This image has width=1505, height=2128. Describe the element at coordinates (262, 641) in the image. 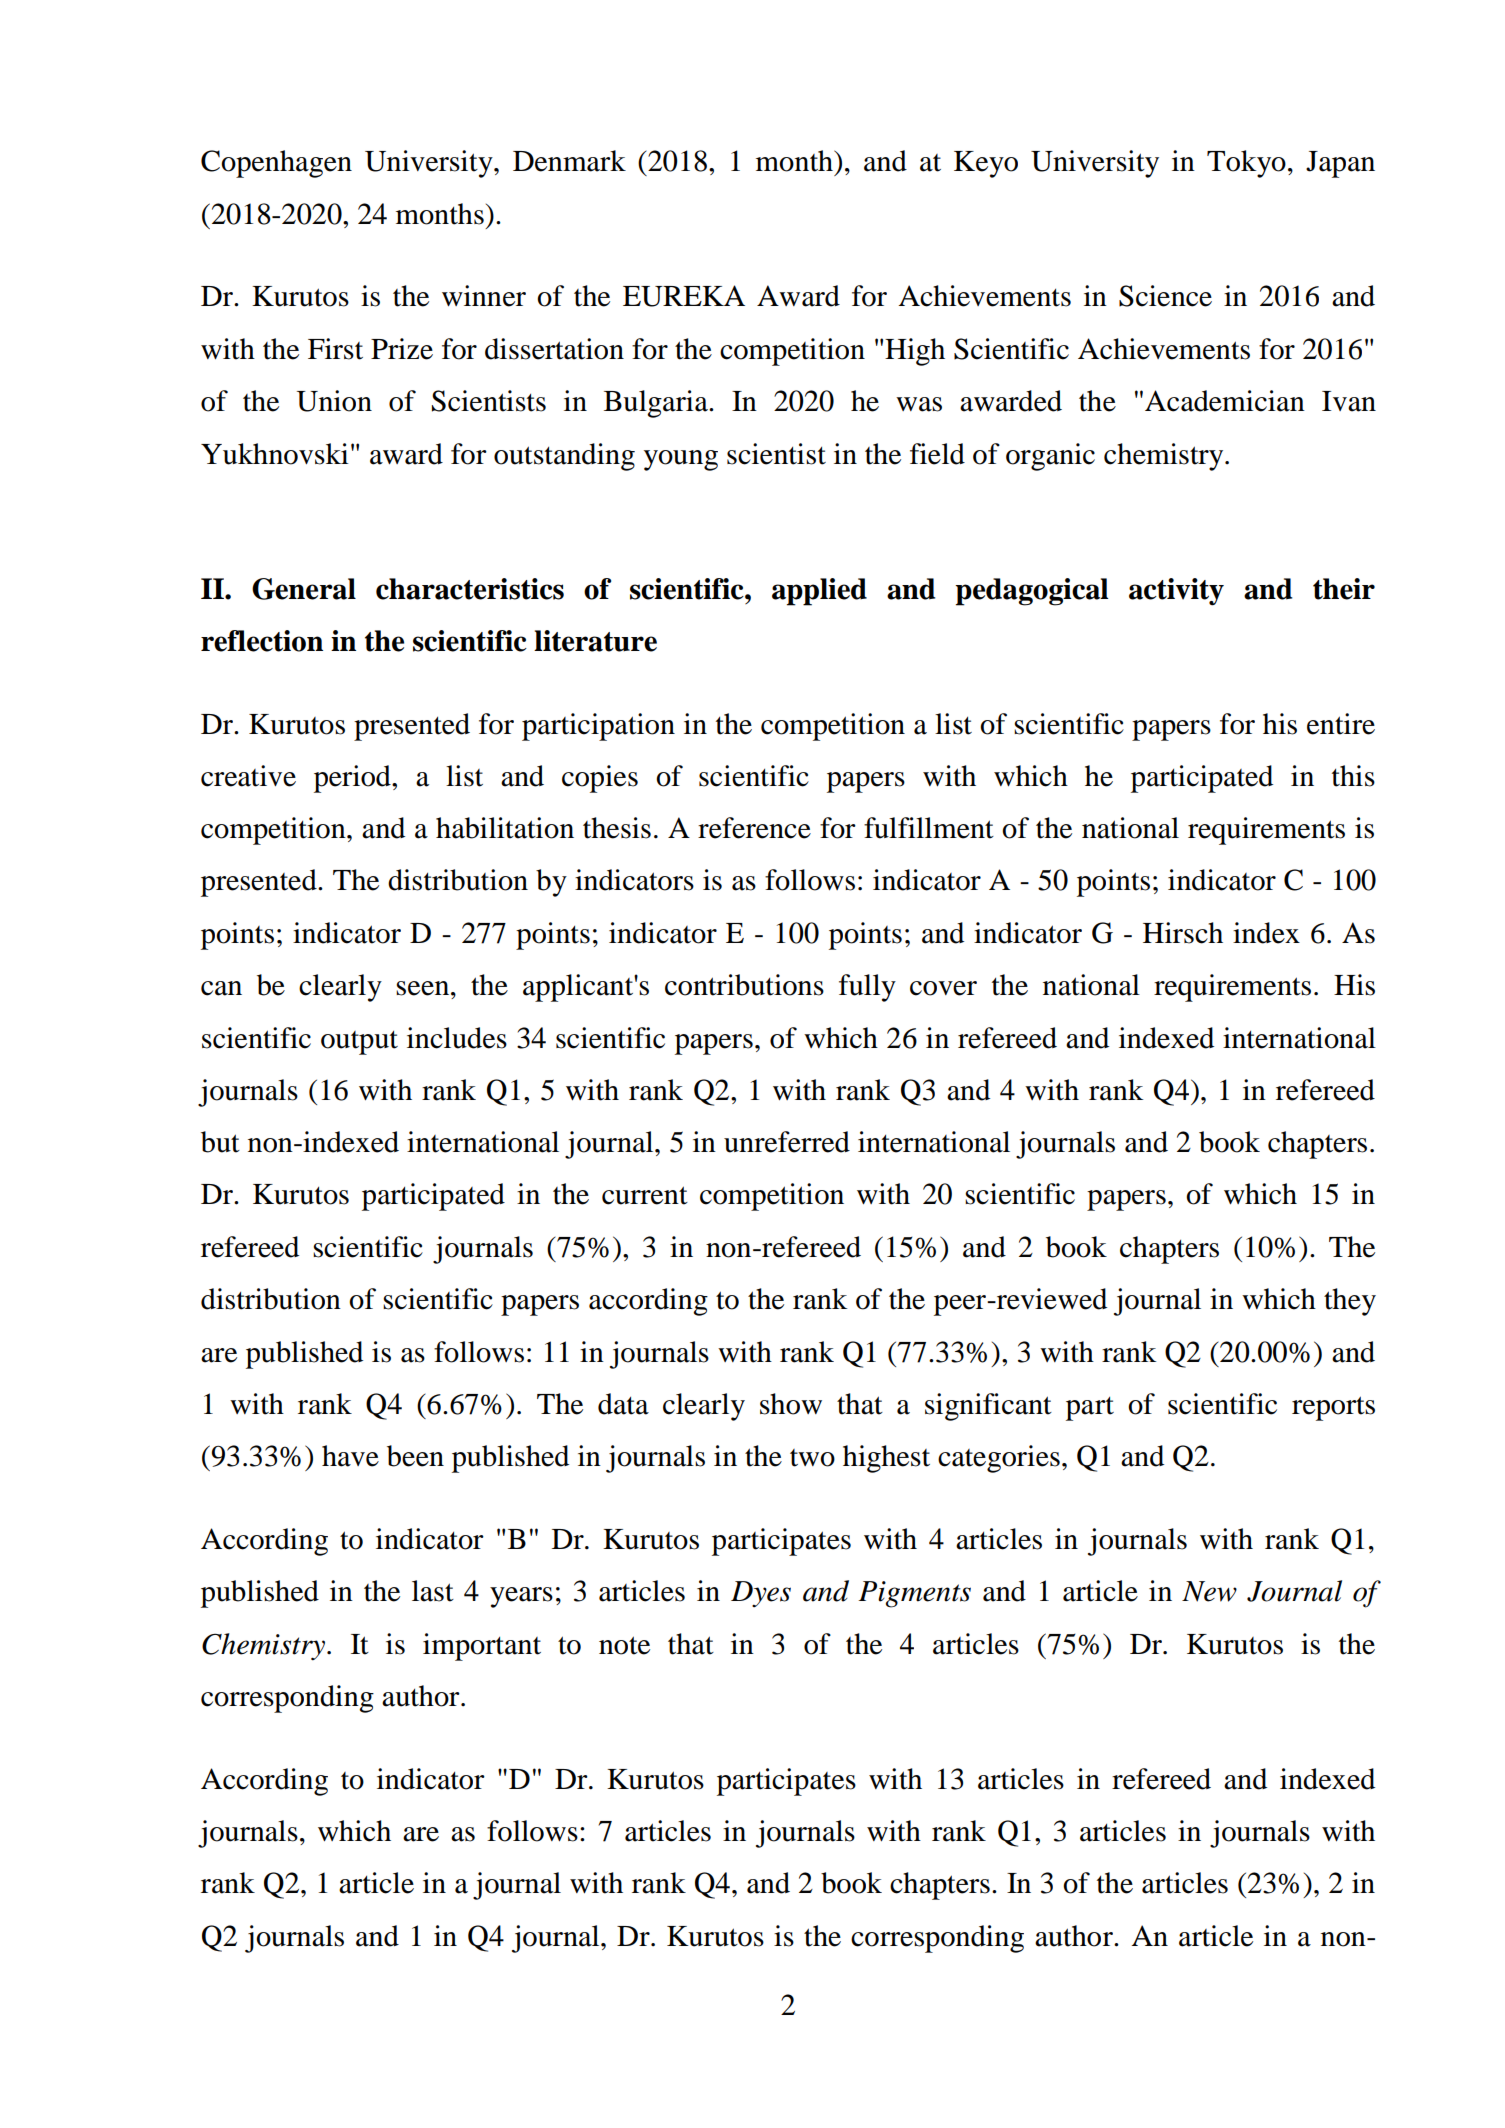

I see `reflection` at that location.
